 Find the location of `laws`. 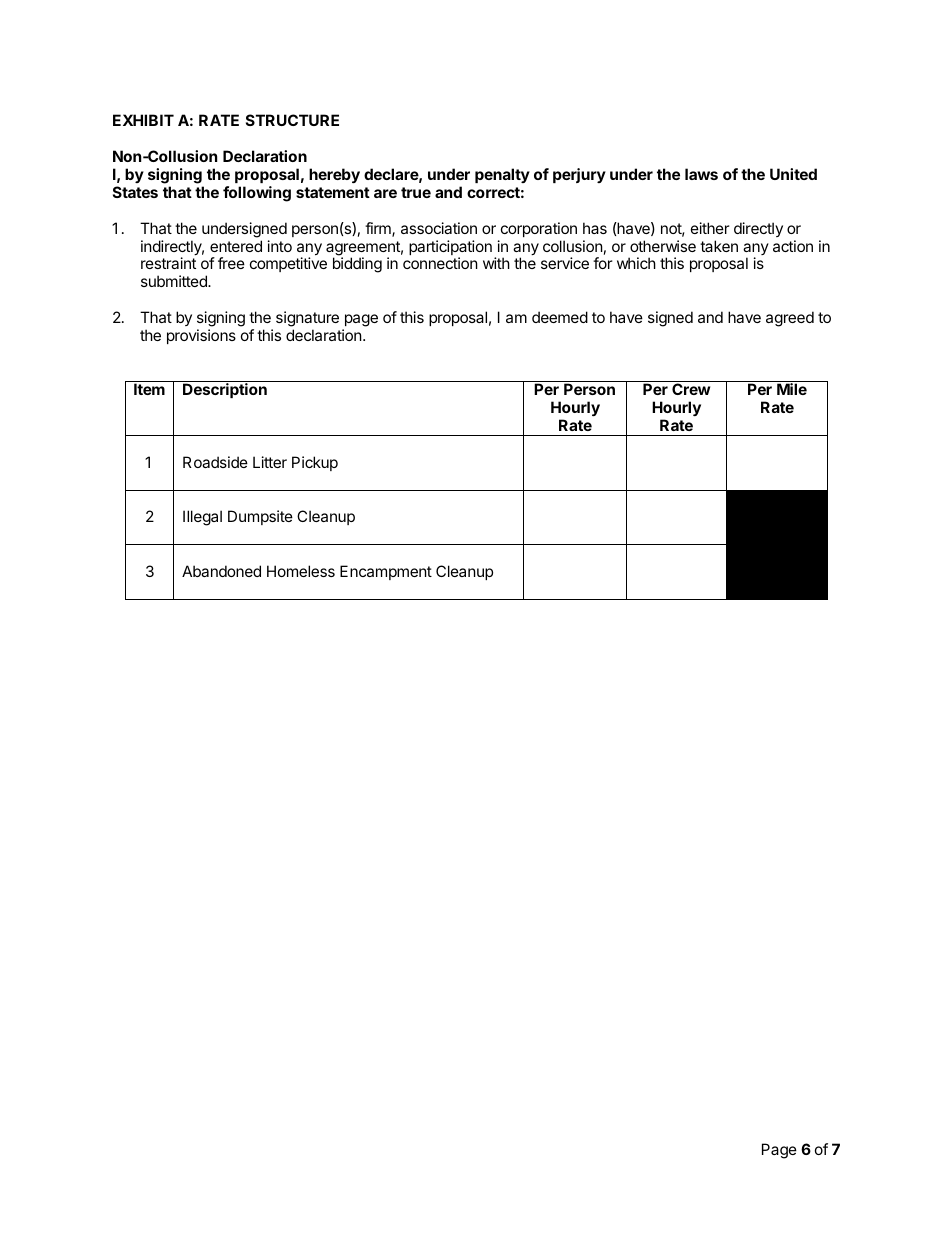

laws is located at coordinates (701, 174).
